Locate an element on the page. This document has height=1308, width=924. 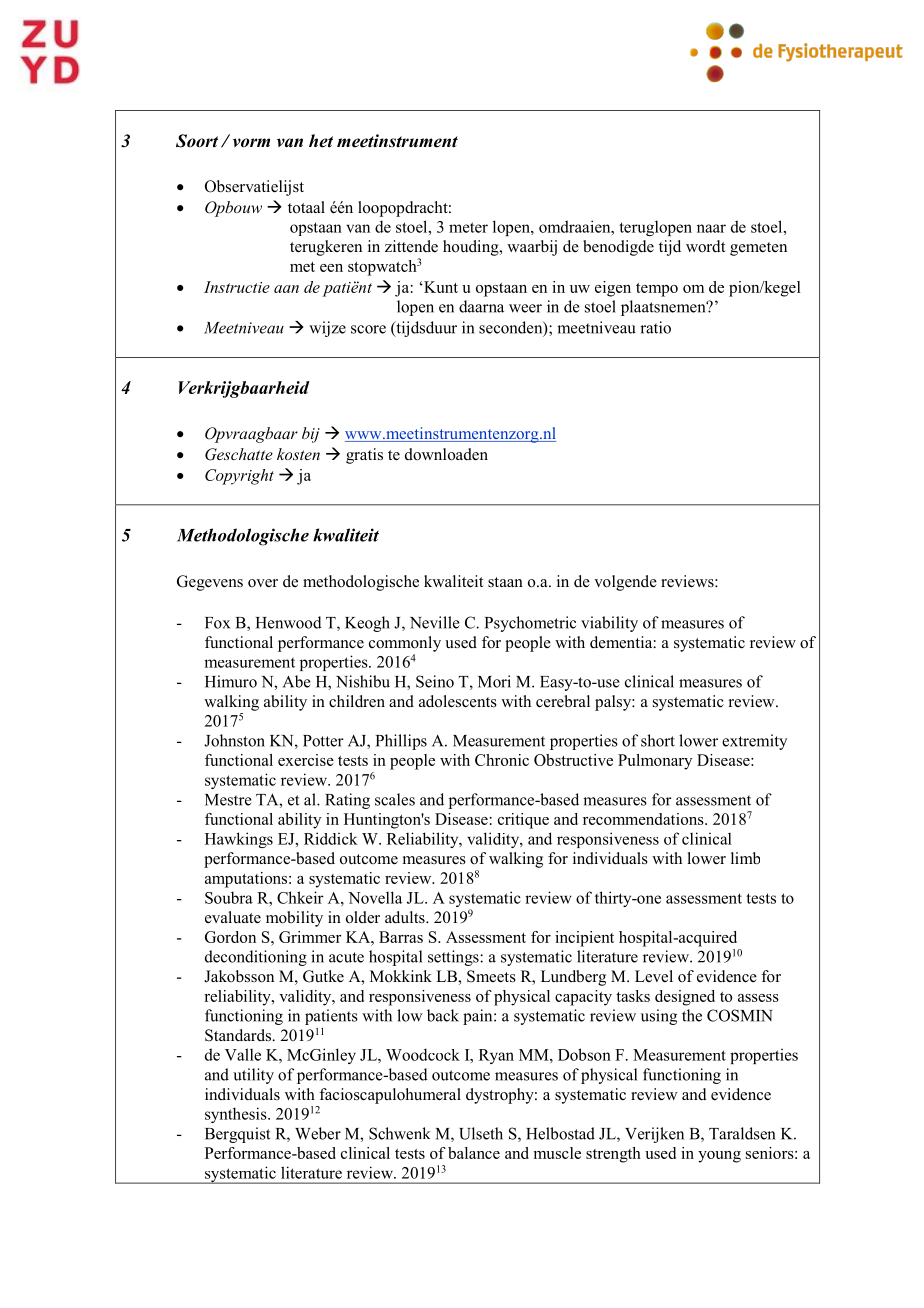
het is located at coordinates (321, 141).
